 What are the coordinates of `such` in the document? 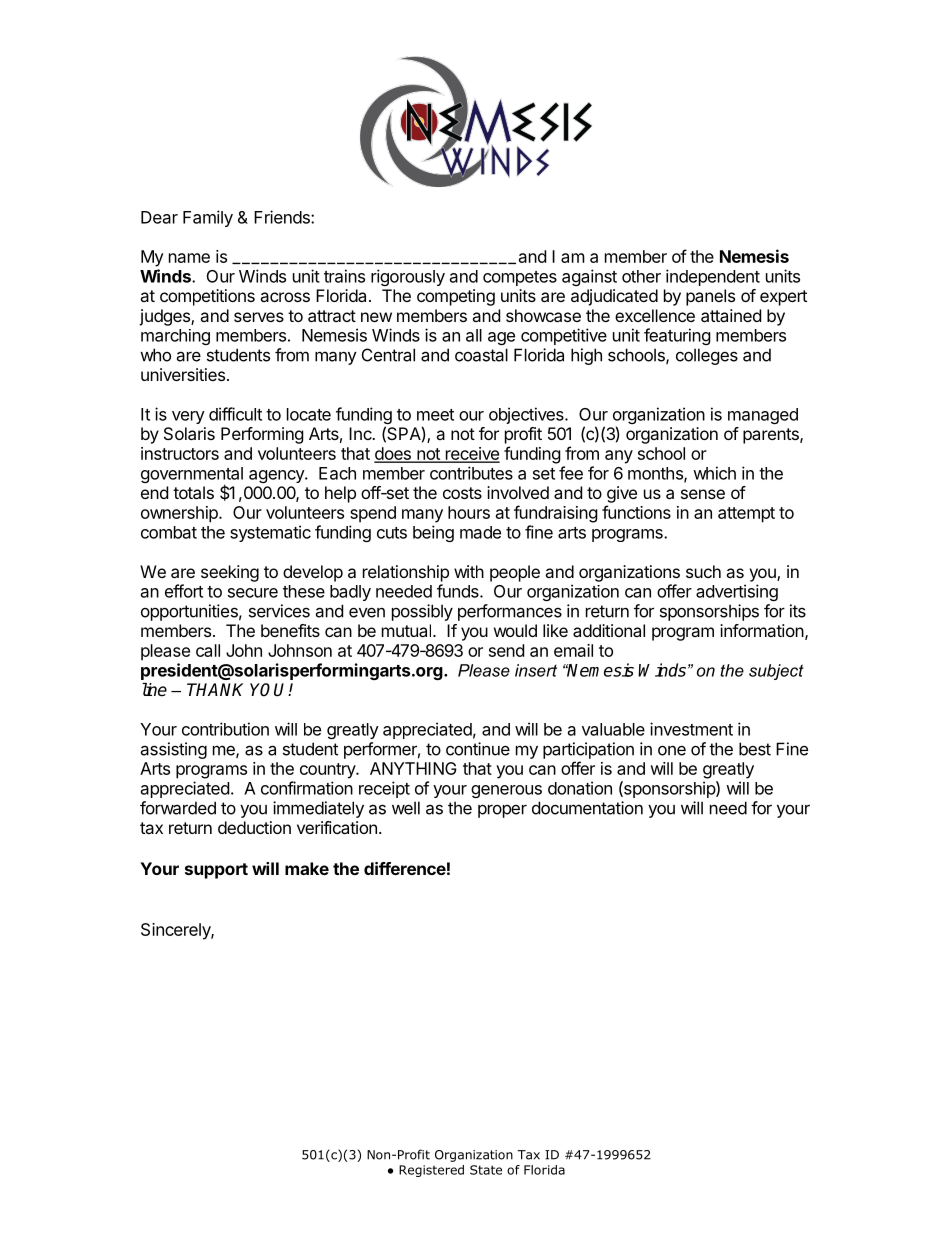 It's located at (703, 571).
